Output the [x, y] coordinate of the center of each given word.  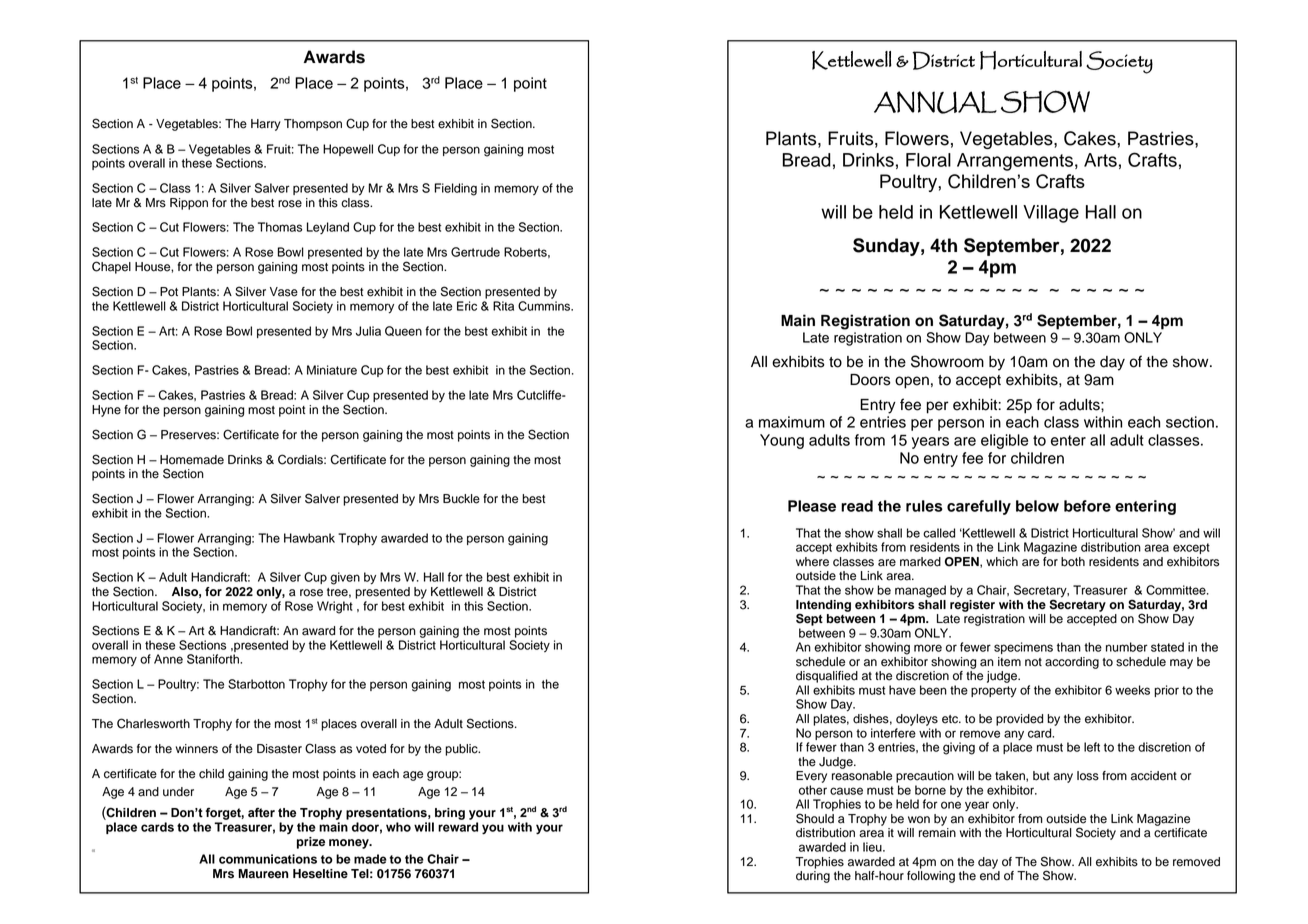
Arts [1100, 160]
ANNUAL [935, 102]
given [345, 578]
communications [268, 859]
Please [812, 506]
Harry [266, 125]
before [1087, 506]
